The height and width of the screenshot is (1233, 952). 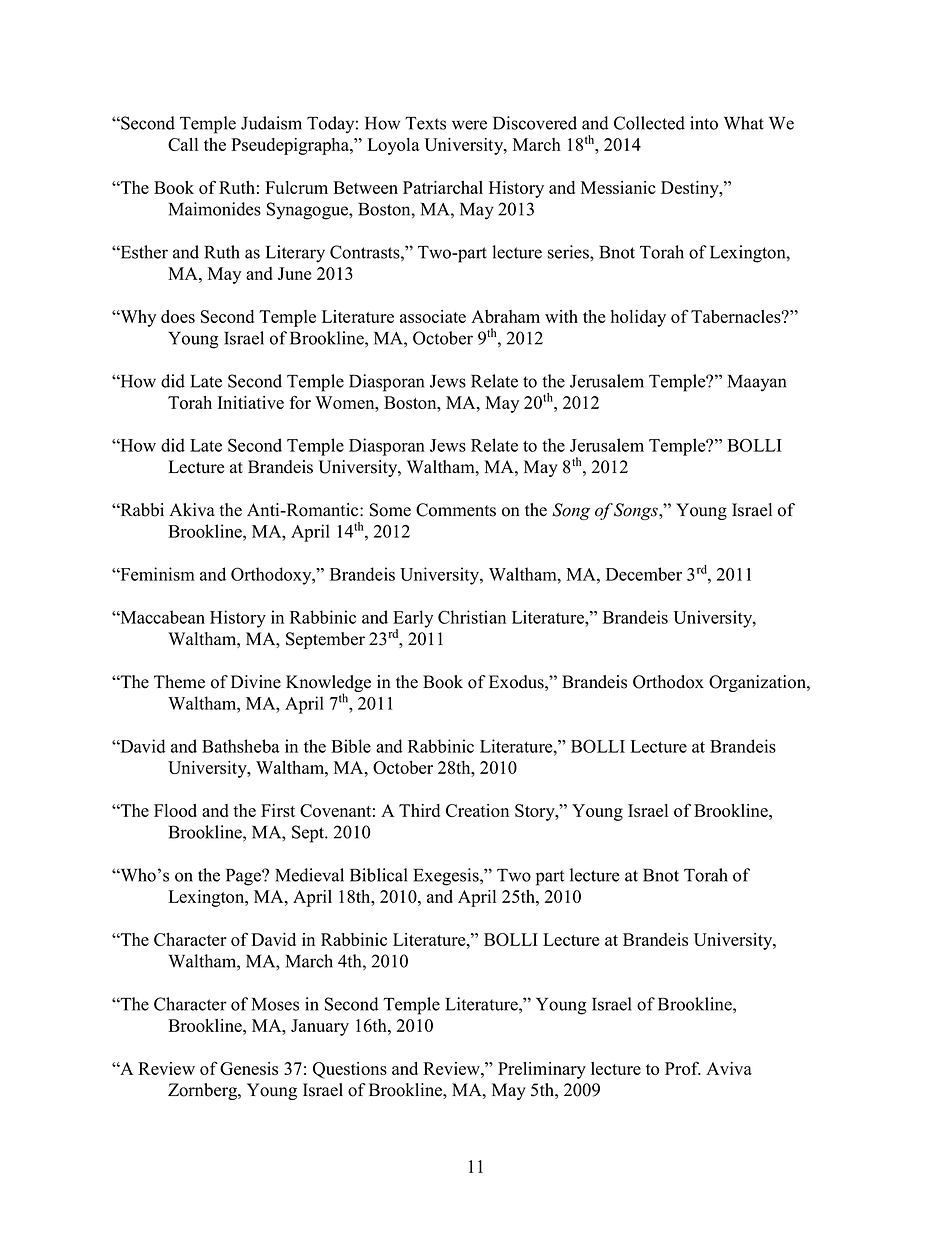 What do you see at coordinates (469, 125) in the screenshot?
I see `were` at bounding box center [469, 125].
